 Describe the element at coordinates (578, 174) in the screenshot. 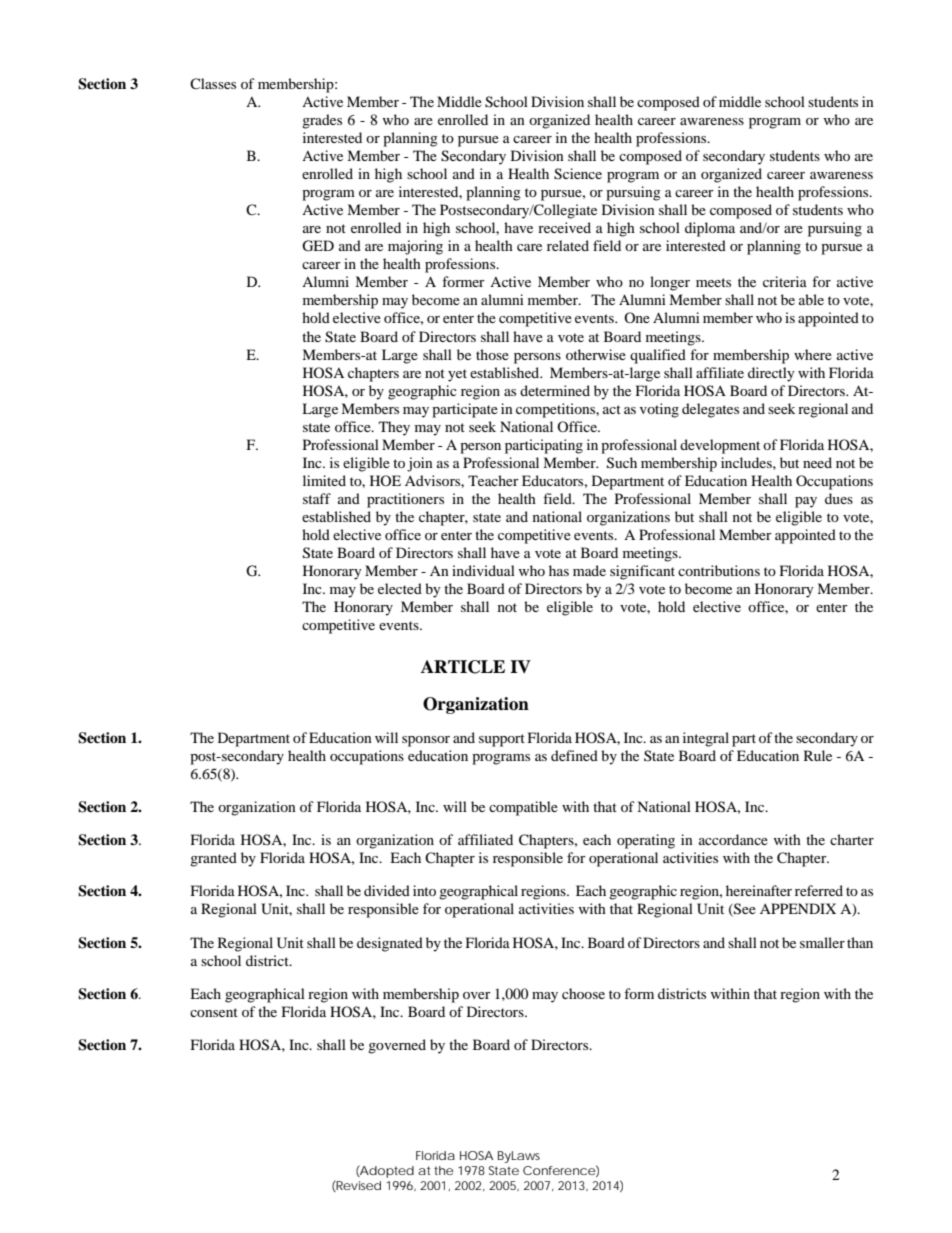

I see `Science` at that location.
